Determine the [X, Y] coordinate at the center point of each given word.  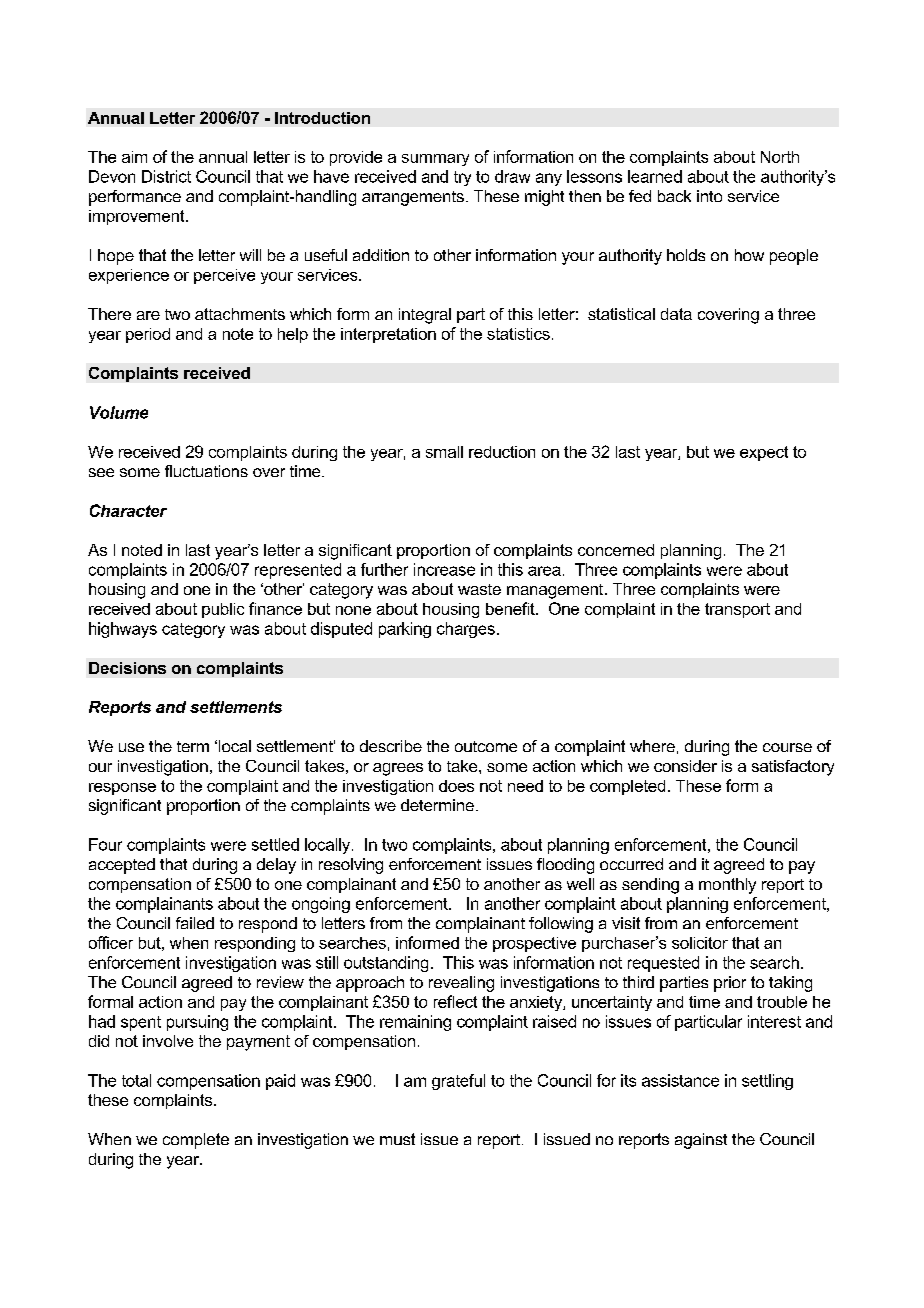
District [166, 176]
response [122, 789]
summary [435, 160]
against [701, 1141]
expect [764, 453]
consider [685, 766]
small [444, 452]
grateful [458, 1082]
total [136, 1080]
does [456, 786]
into [709, 196]
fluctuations [206, 471]
